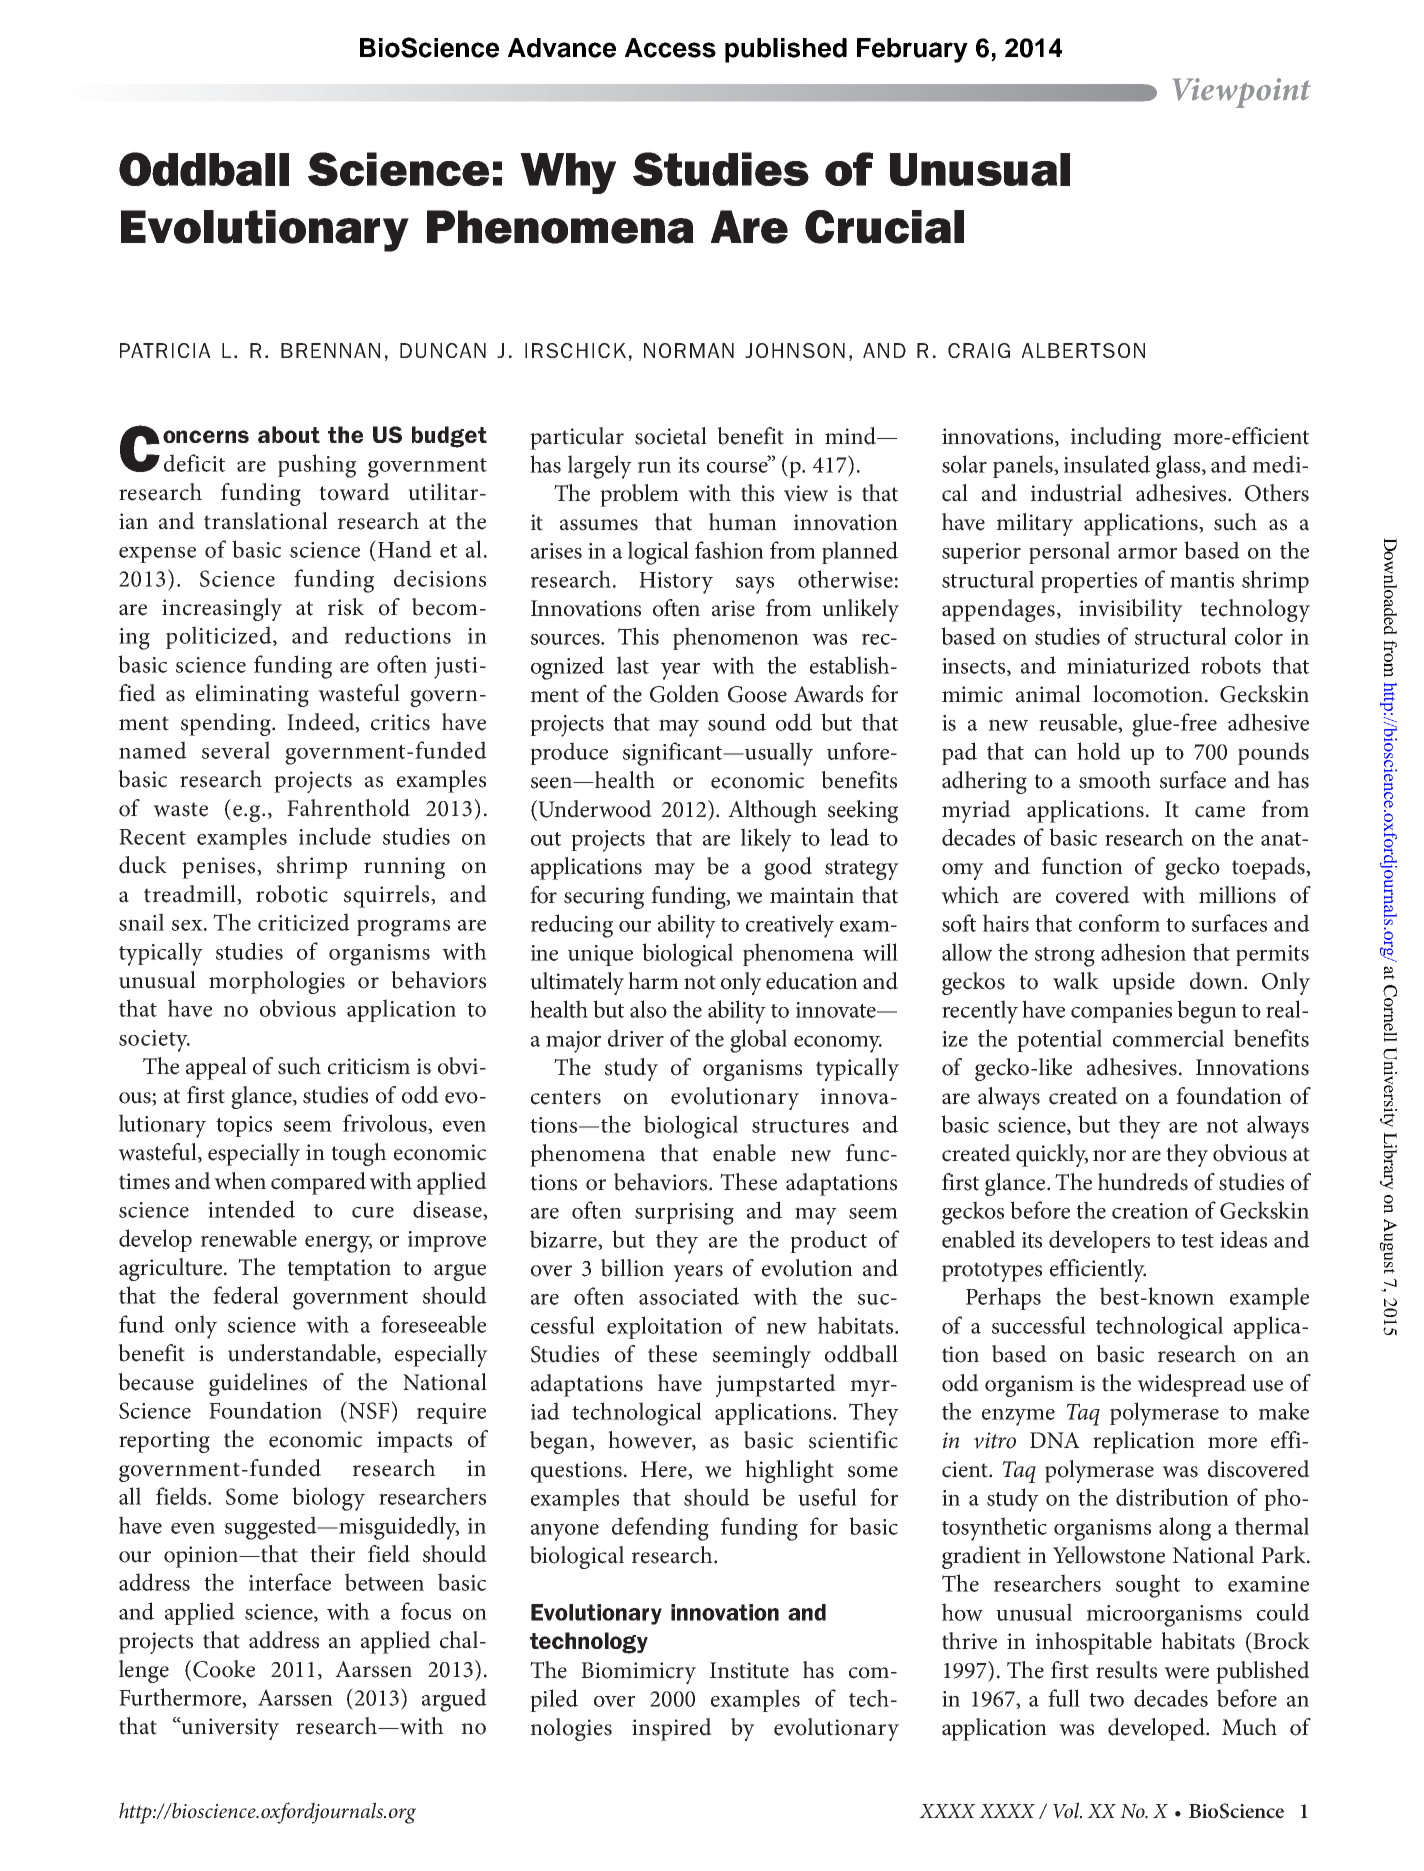  I want to click on February, so click(912, 50).
